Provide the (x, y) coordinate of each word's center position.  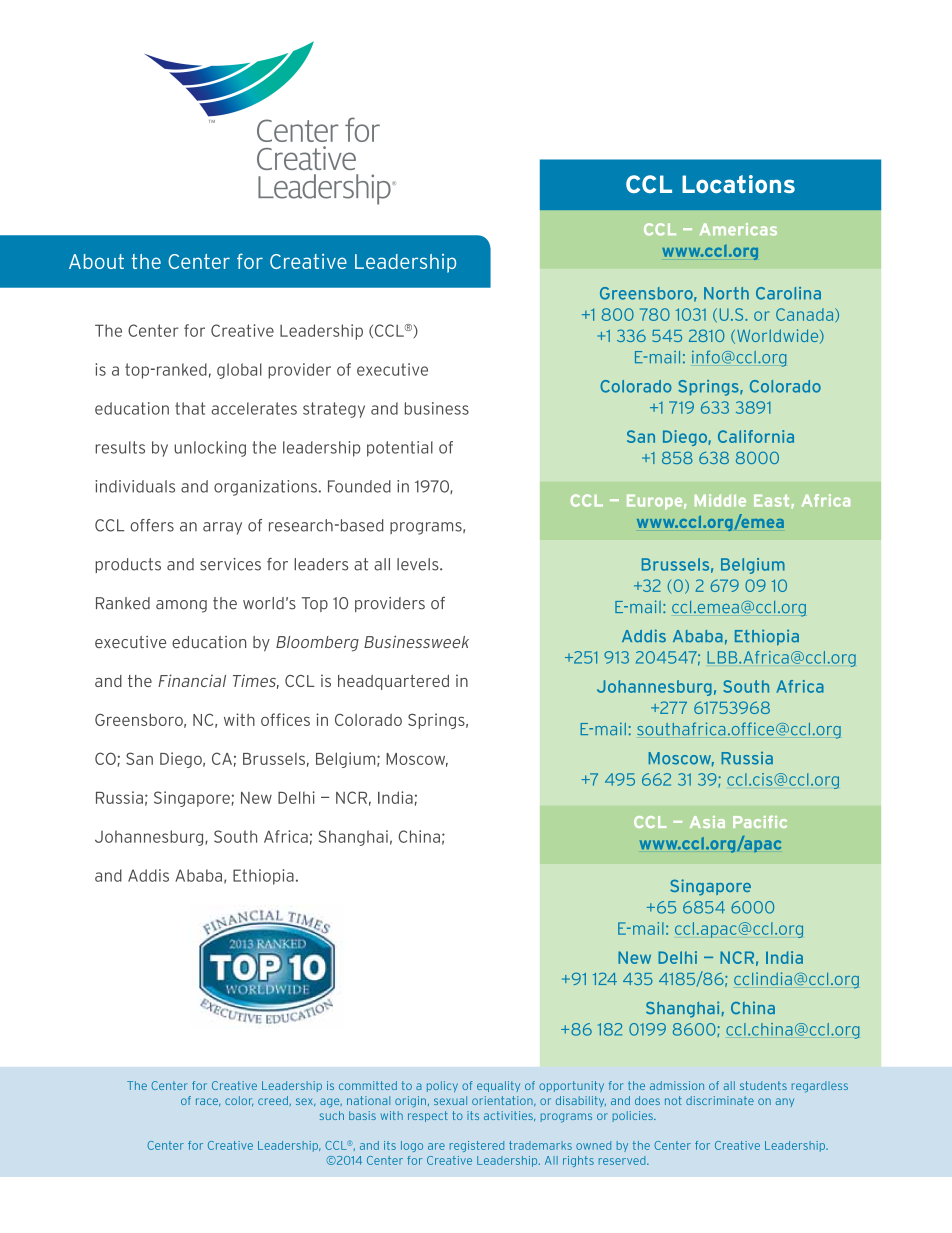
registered (477, 1146)
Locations (738, 184)
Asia (707, 822)
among (181, 606)
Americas (738, 229)
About (96, 261)
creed (273, 1100)
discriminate (720, 1100)
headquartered (393, 682)
